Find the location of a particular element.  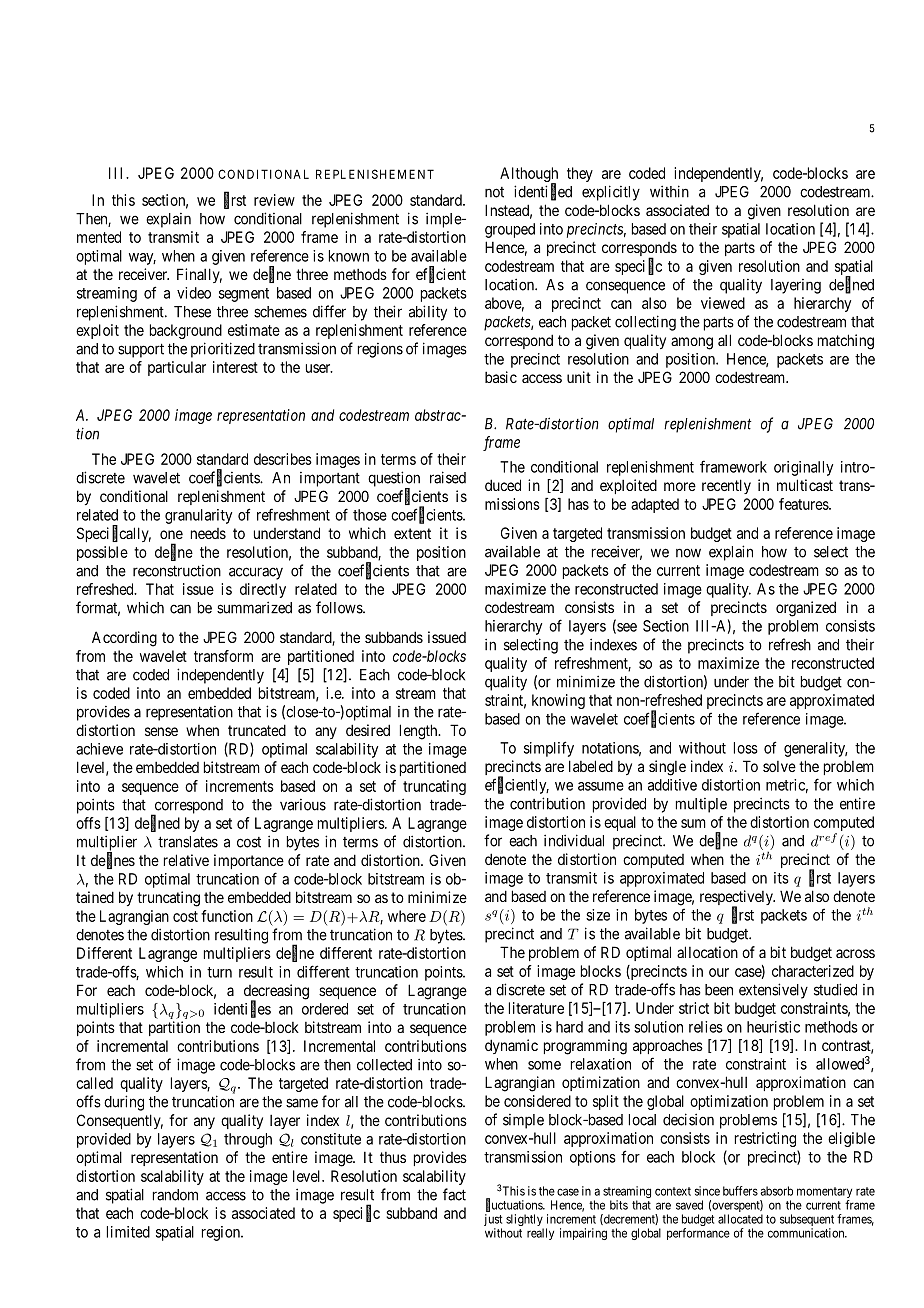

review is located at coordinates (274, 200).
